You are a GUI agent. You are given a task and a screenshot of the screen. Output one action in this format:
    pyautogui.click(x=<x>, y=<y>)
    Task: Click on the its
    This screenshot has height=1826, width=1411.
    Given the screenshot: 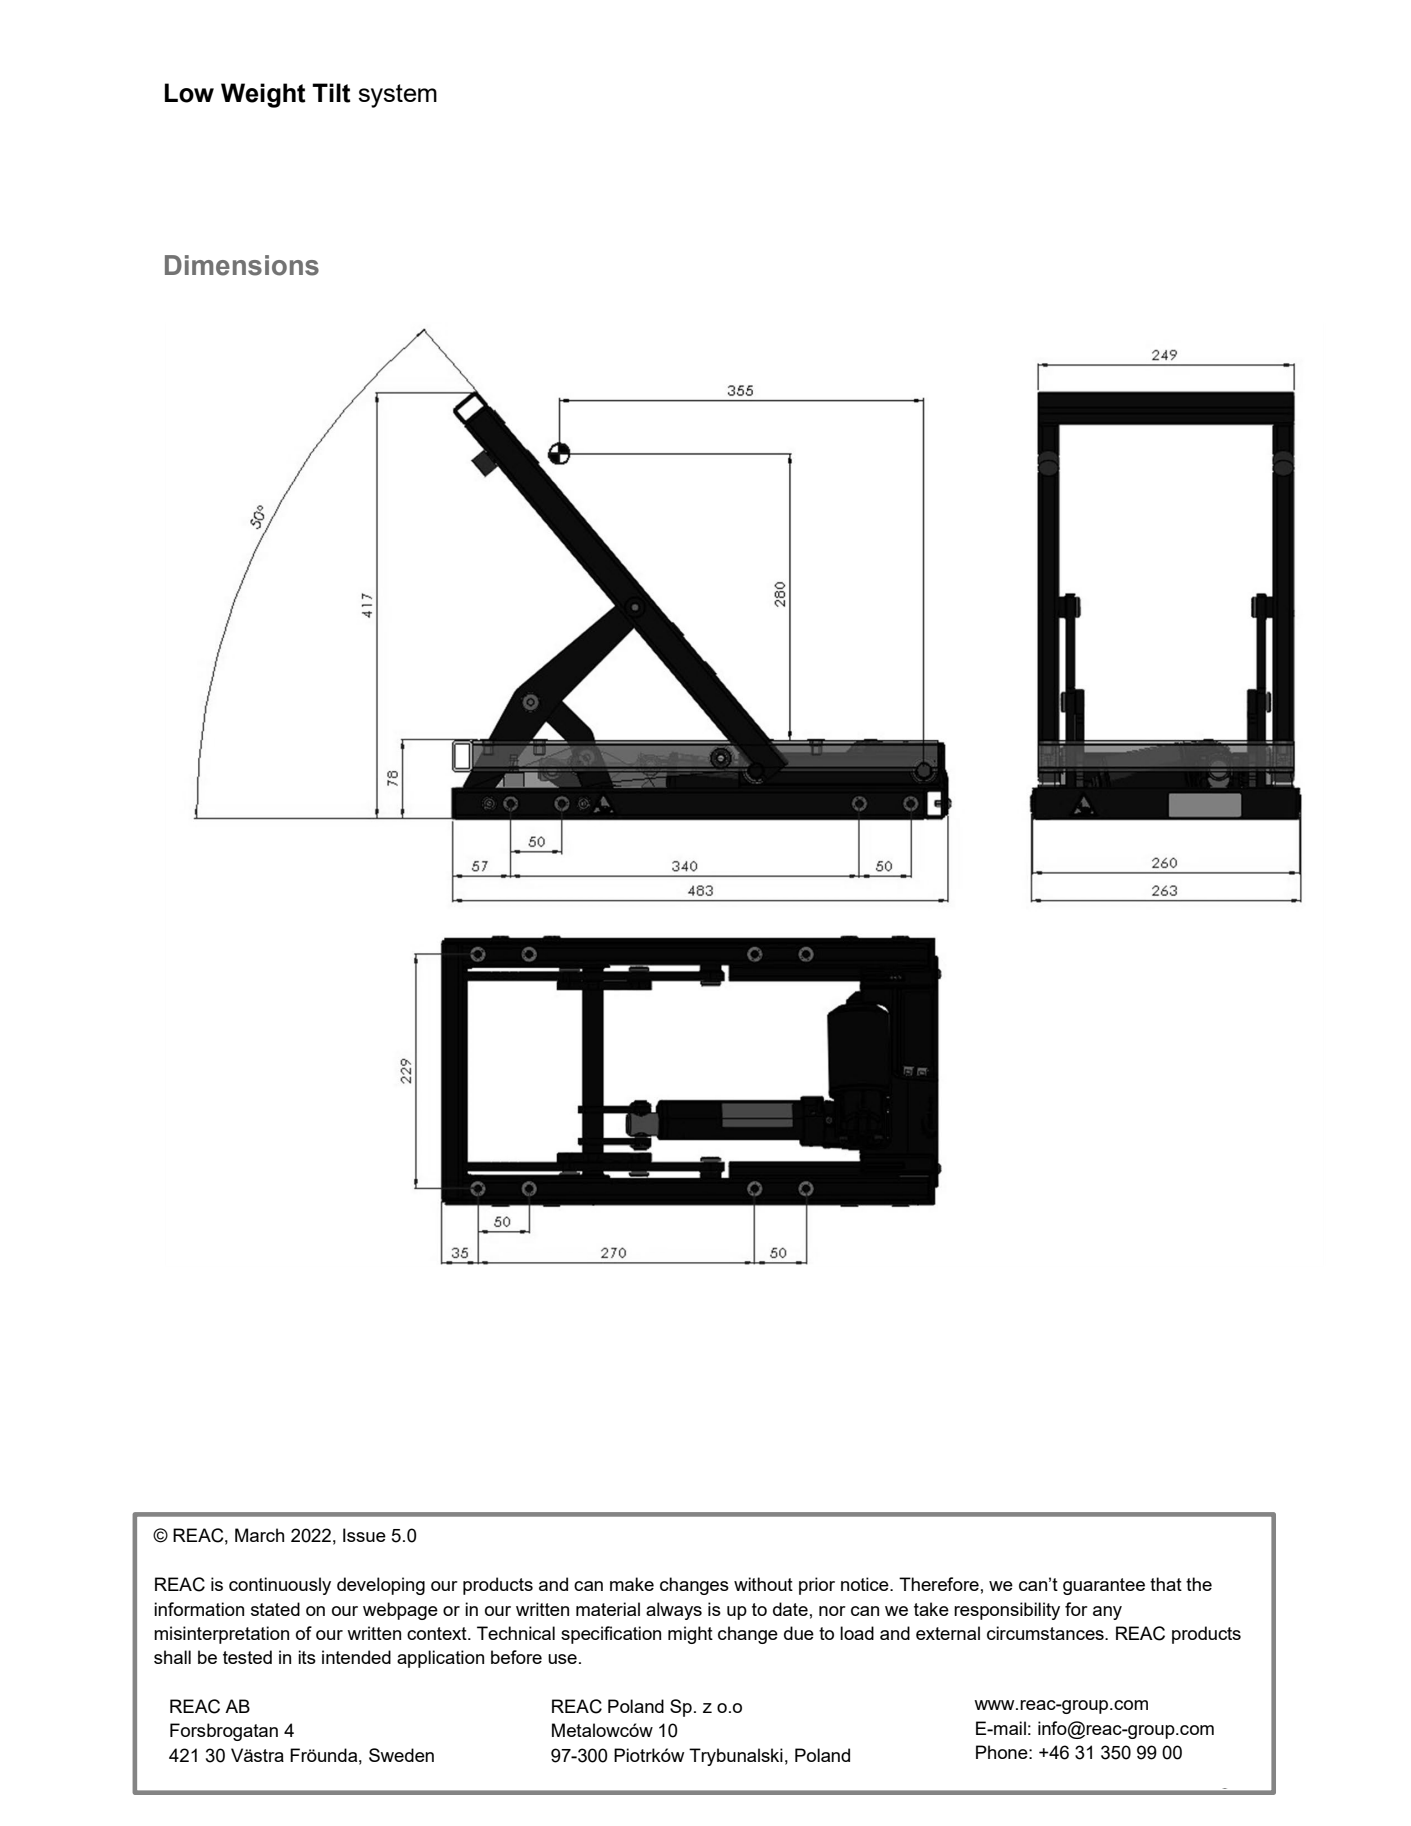 What is the action you would take?
    pyautogui.click(x=307, y=1657)
